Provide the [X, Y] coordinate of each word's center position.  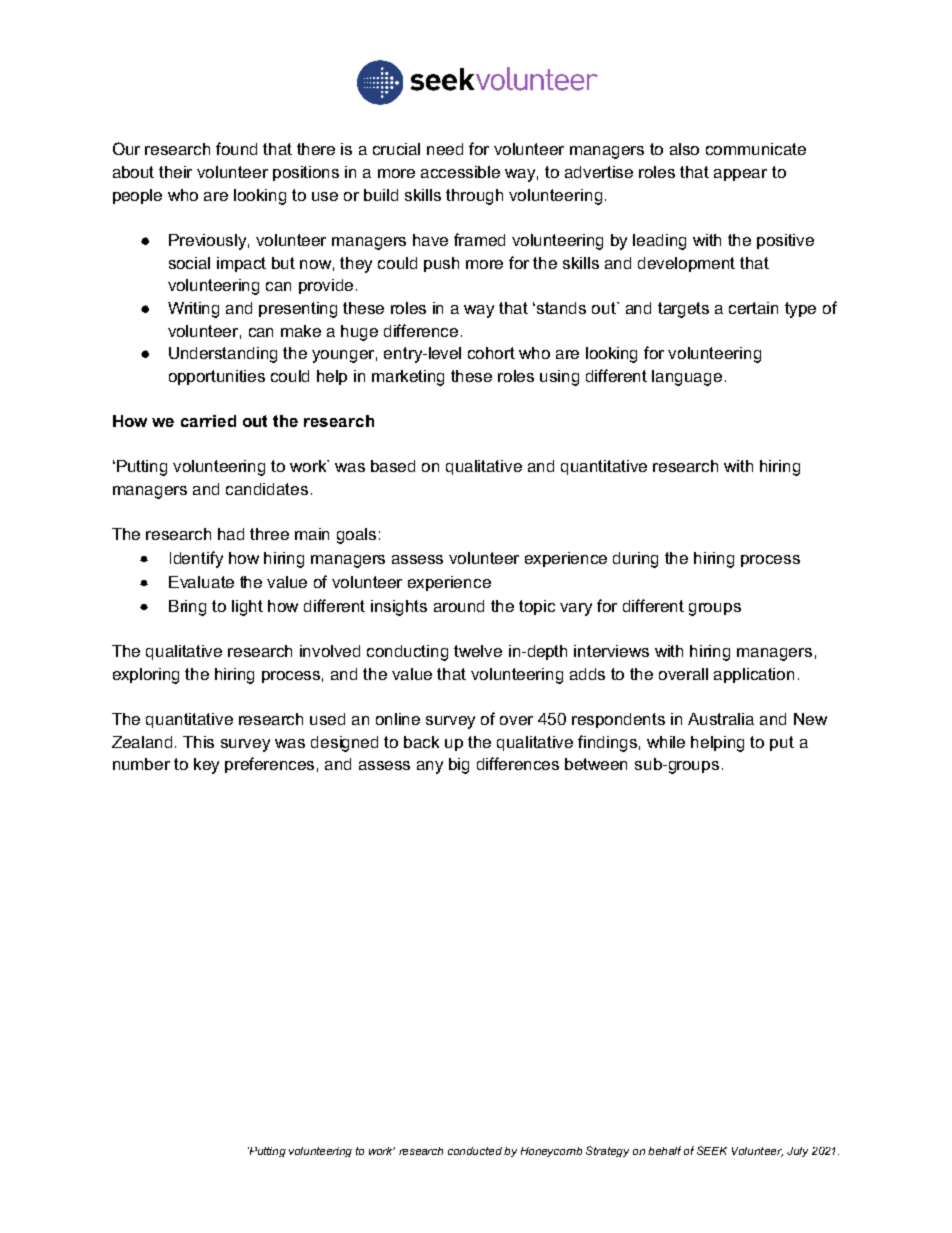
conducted [475, 1151]
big [459, 766]
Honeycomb [551, 1152]
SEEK [712, 1150]
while [666, 742]
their [175, 172]
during [635, 560]
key [206, 766]
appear [740, 175]
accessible [460, 172]
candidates [267, 489]
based [393, 466]
